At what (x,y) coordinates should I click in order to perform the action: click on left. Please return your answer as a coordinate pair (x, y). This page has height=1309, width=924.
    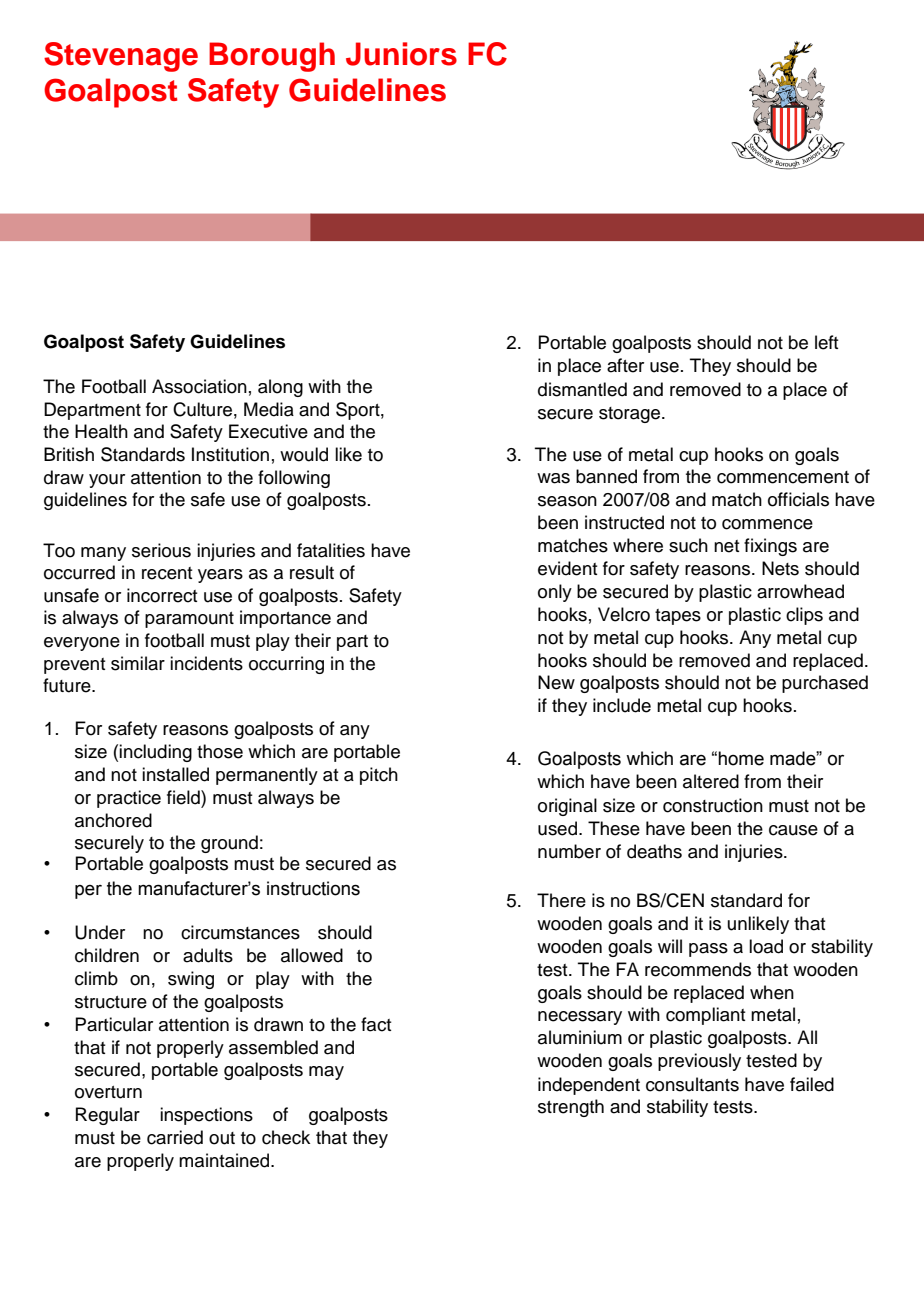
    Looking at the image, I should click on (827, 342).
